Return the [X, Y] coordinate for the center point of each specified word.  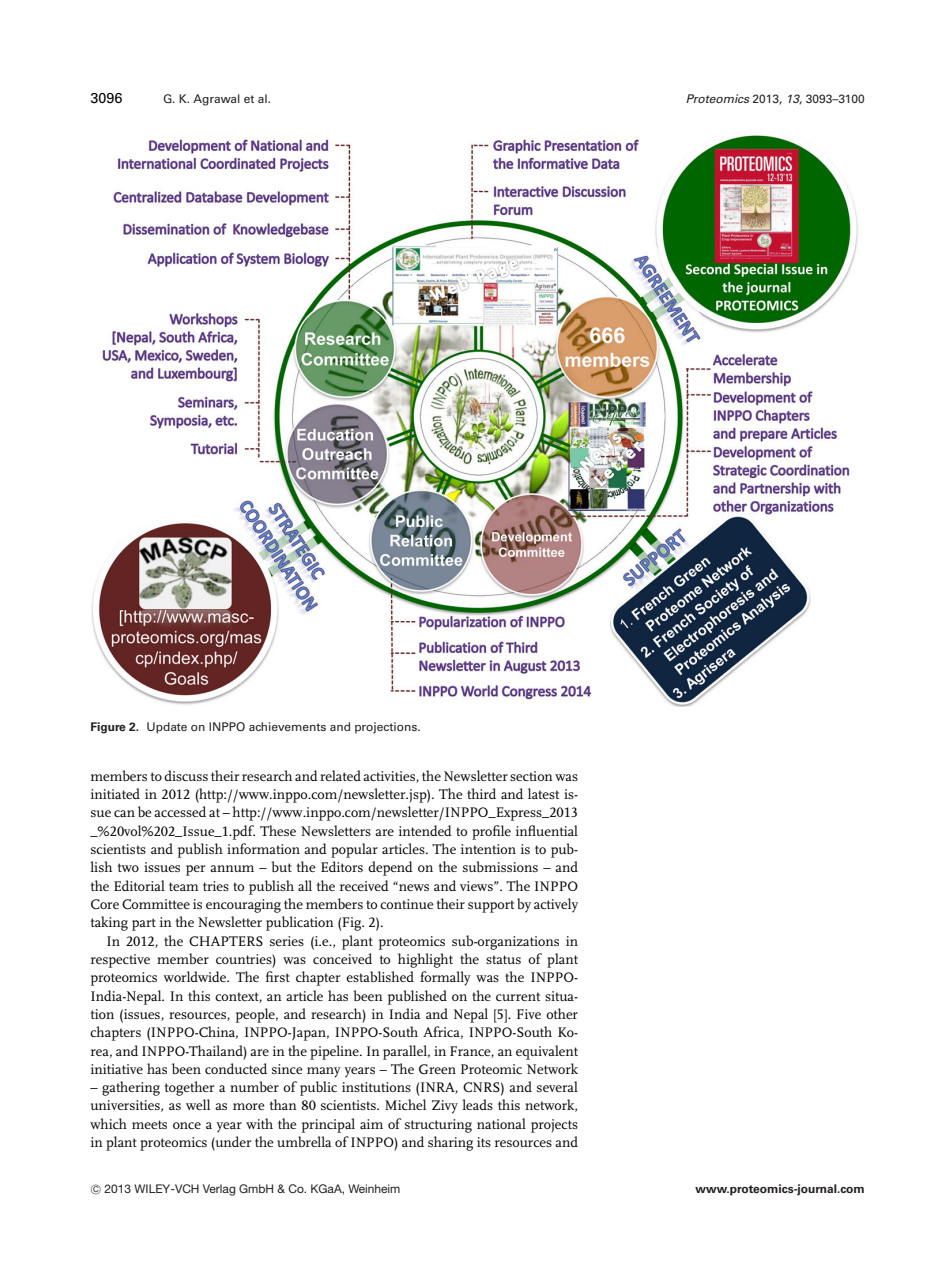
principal [328, 1125]
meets [149, 1124]
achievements [287, 726]
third [481, 793]
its [484, 1142]
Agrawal [216, 100]
